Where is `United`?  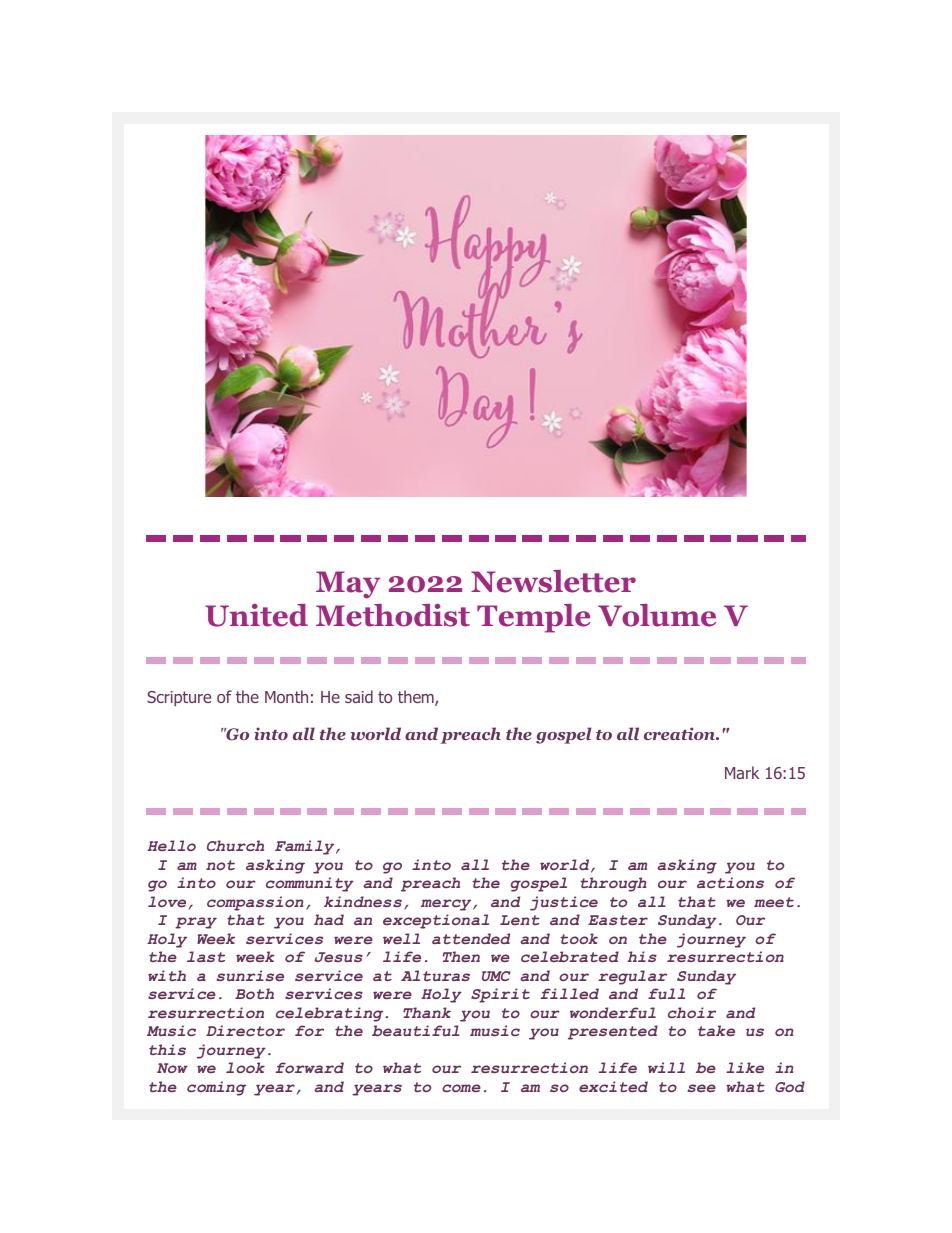 United is located at coordinates (256, 615).
